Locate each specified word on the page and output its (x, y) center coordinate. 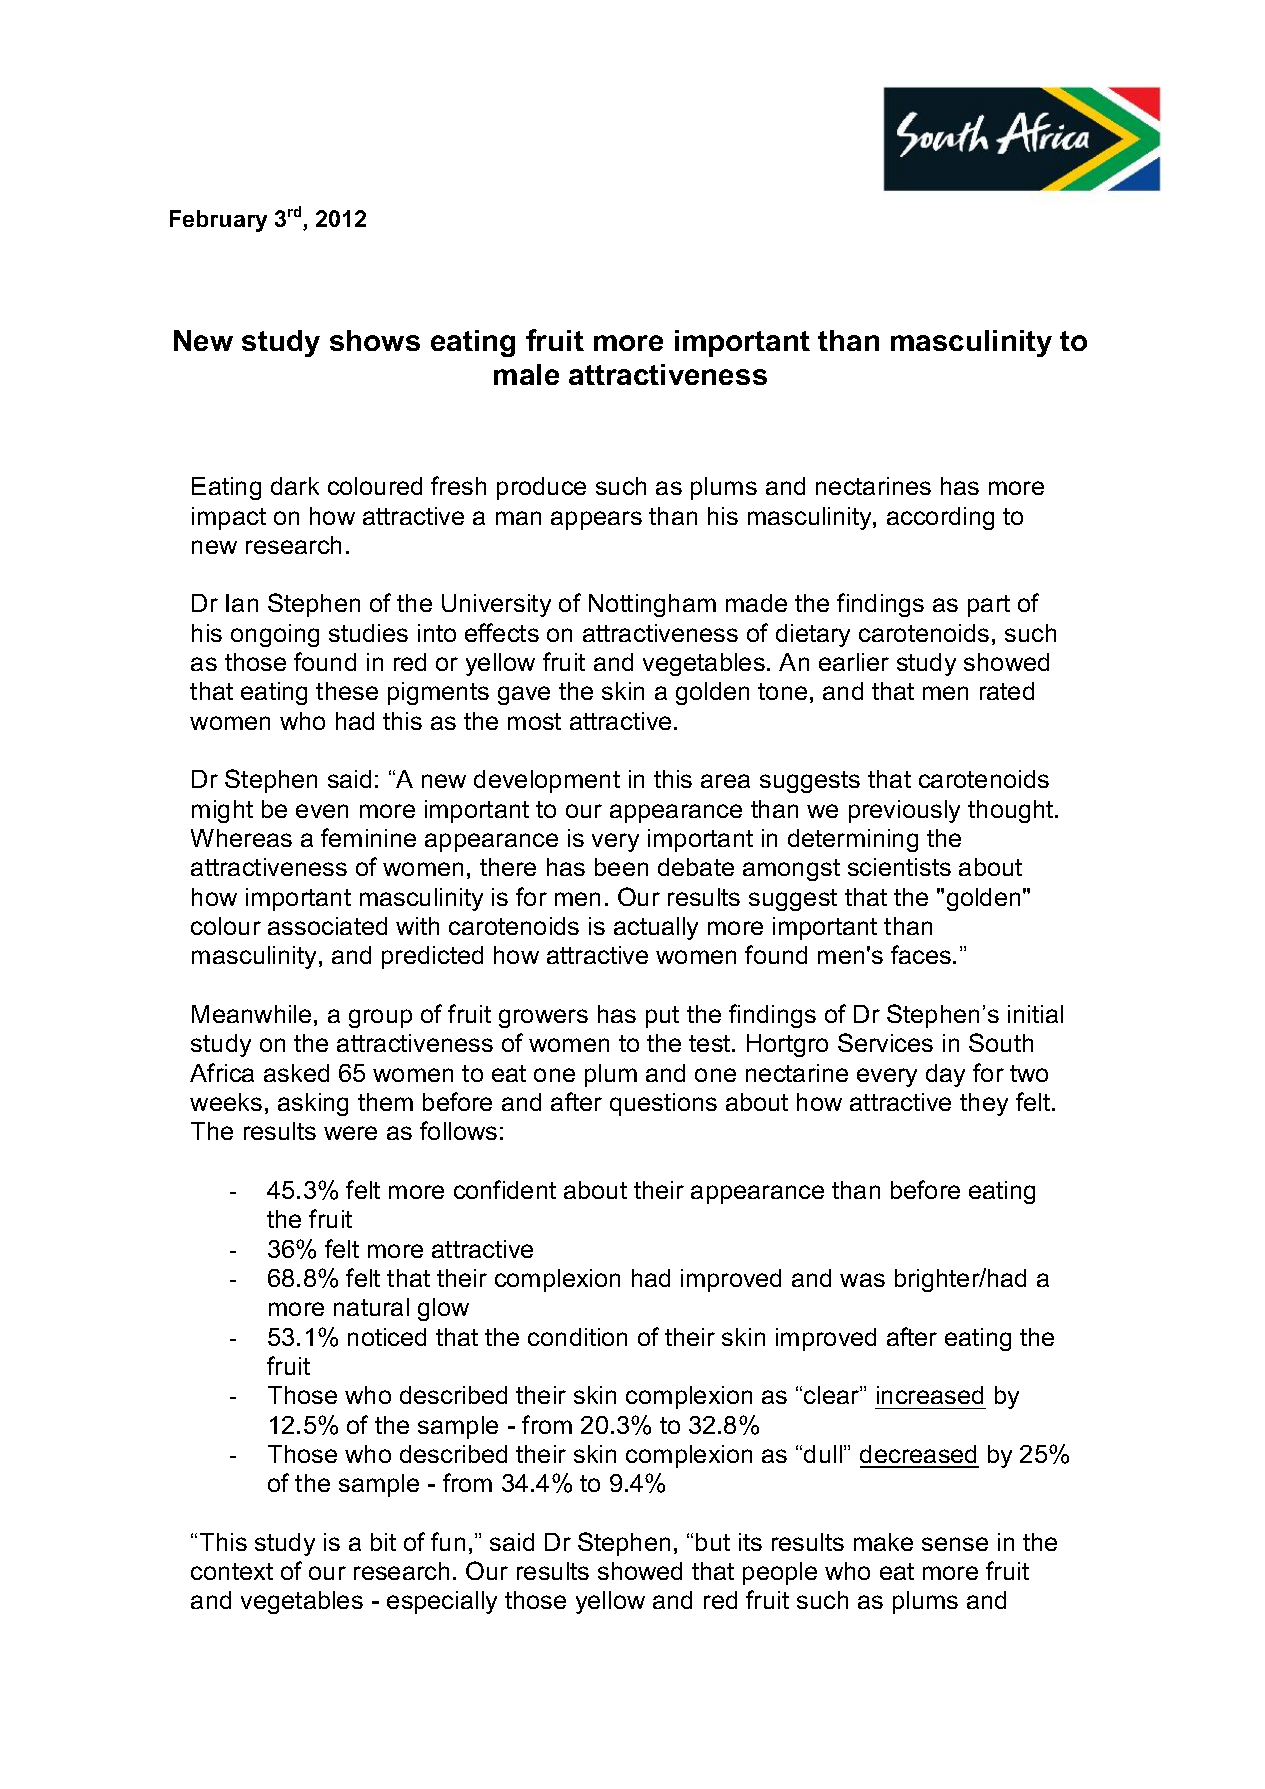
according (940, 518)
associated (327, 926)
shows (375, 340)
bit (383, 1542)
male (526, 374)
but (713, 1542)
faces (922, 954)
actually (656, 928)
